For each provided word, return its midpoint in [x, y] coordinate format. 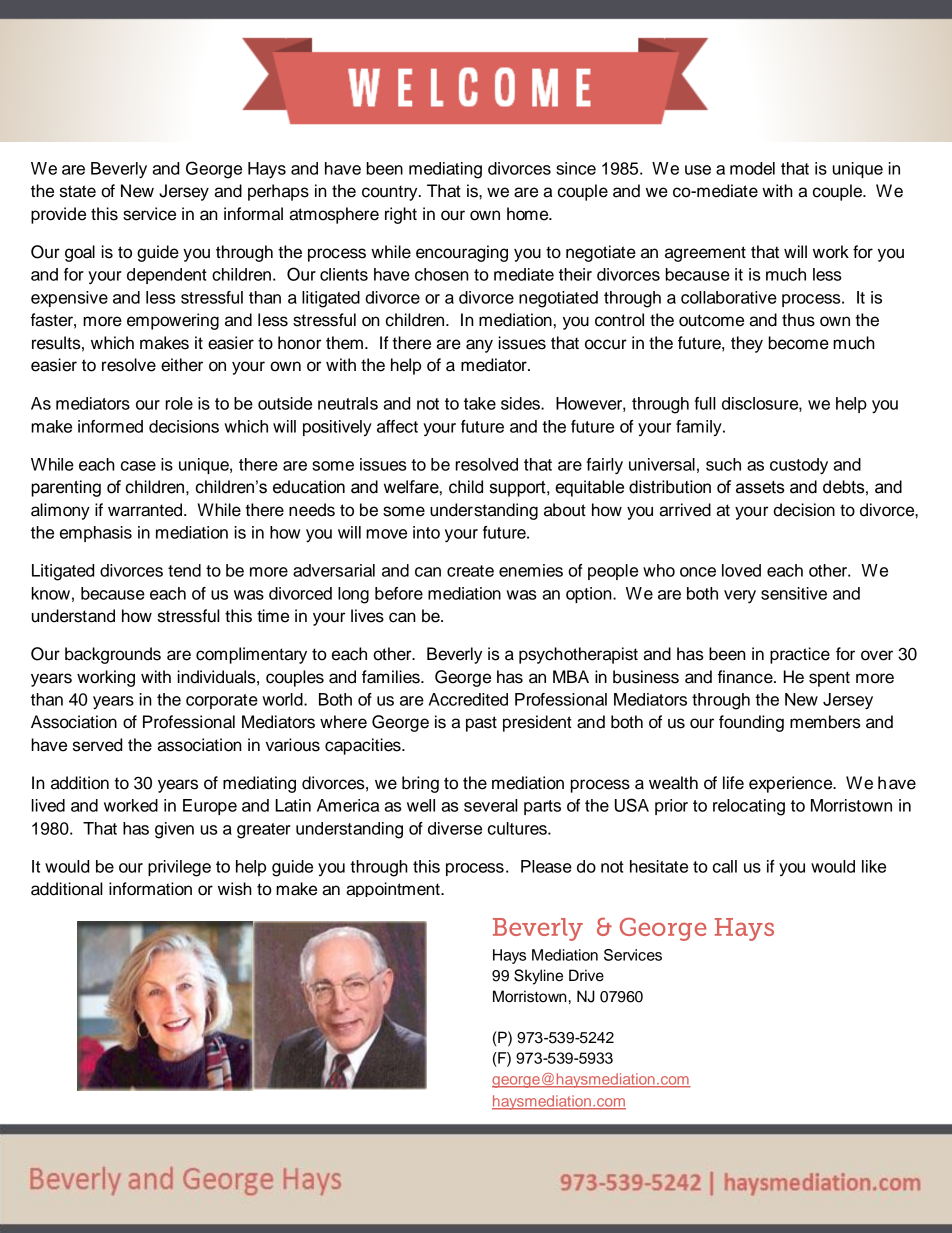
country [391, 193]
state [78, 191]
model [752, 168]
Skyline [538, 977]
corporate [222, 701]
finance [746, 677]
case [138, 466]
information [150, 889]
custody [799, 466]
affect [397, 426]
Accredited [468, 699]
